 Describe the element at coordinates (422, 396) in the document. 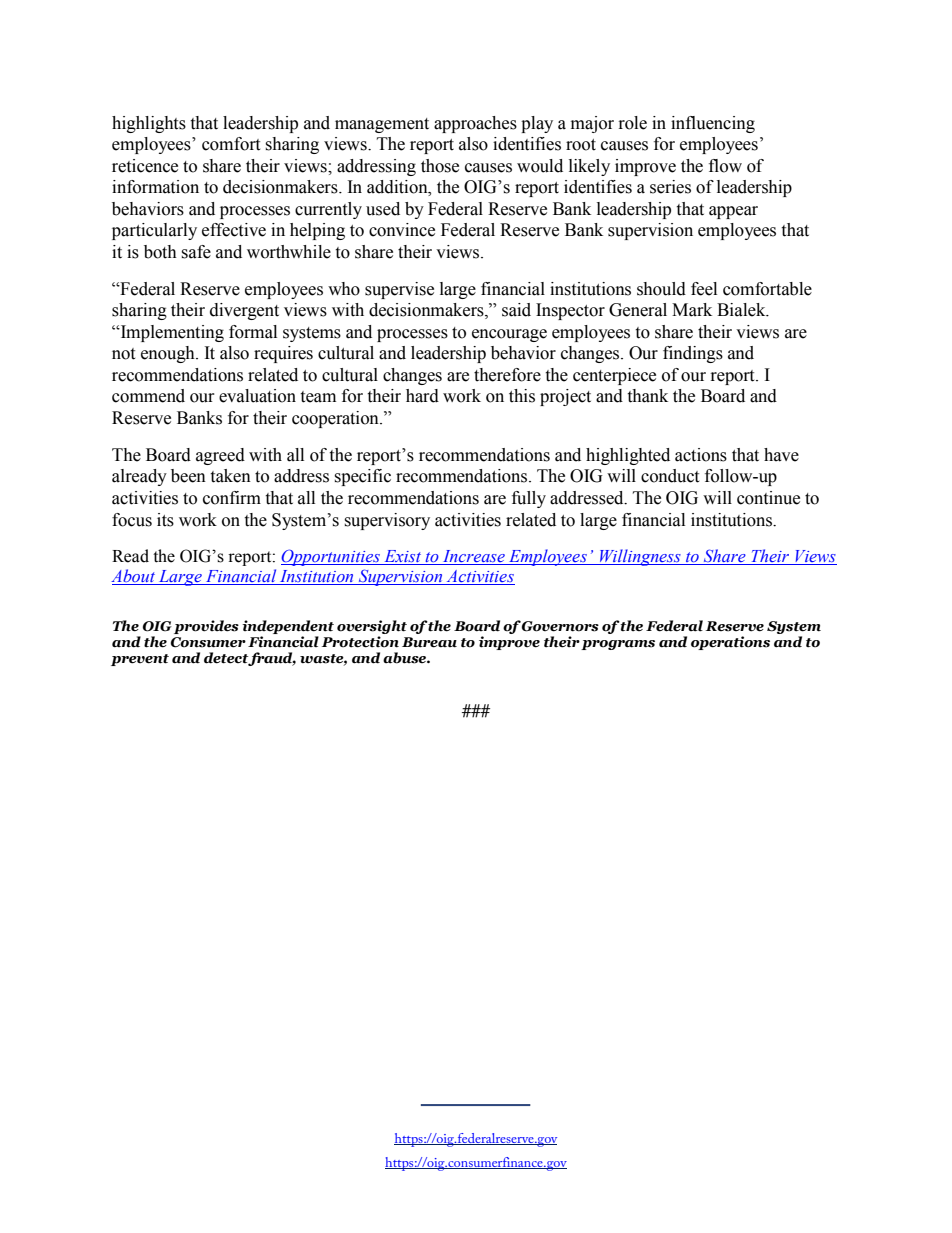

I see `hard` at that location.
